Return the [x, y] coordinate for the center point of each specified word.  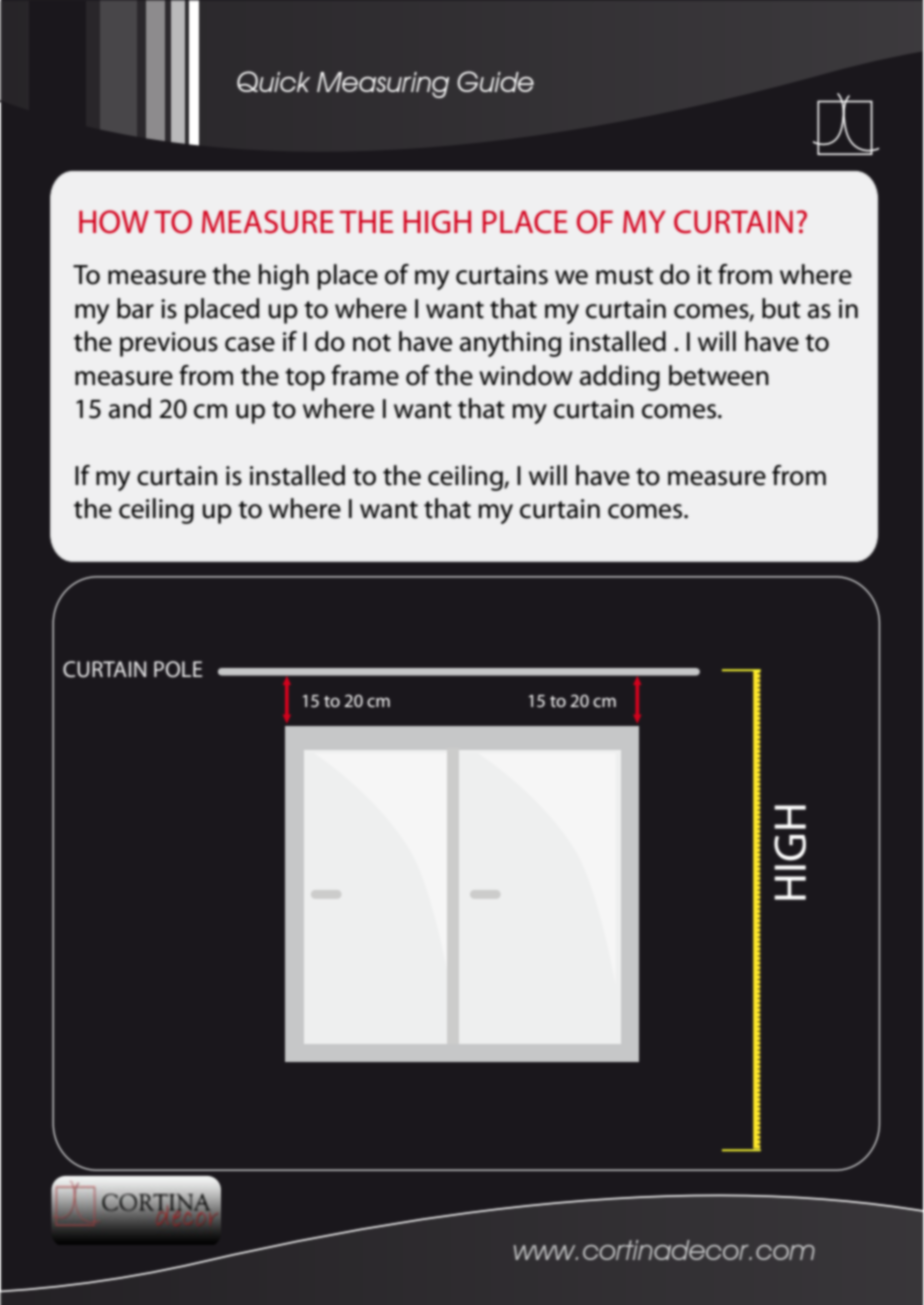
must [624, 276]
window [526, 375]
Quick [273, 81]
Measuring [383, 85]
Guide [495, 81]
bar [135, 308]
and [130, 408]
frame [365, 375]
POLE [178, 669]
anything [510, 344]
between [719, 375]
